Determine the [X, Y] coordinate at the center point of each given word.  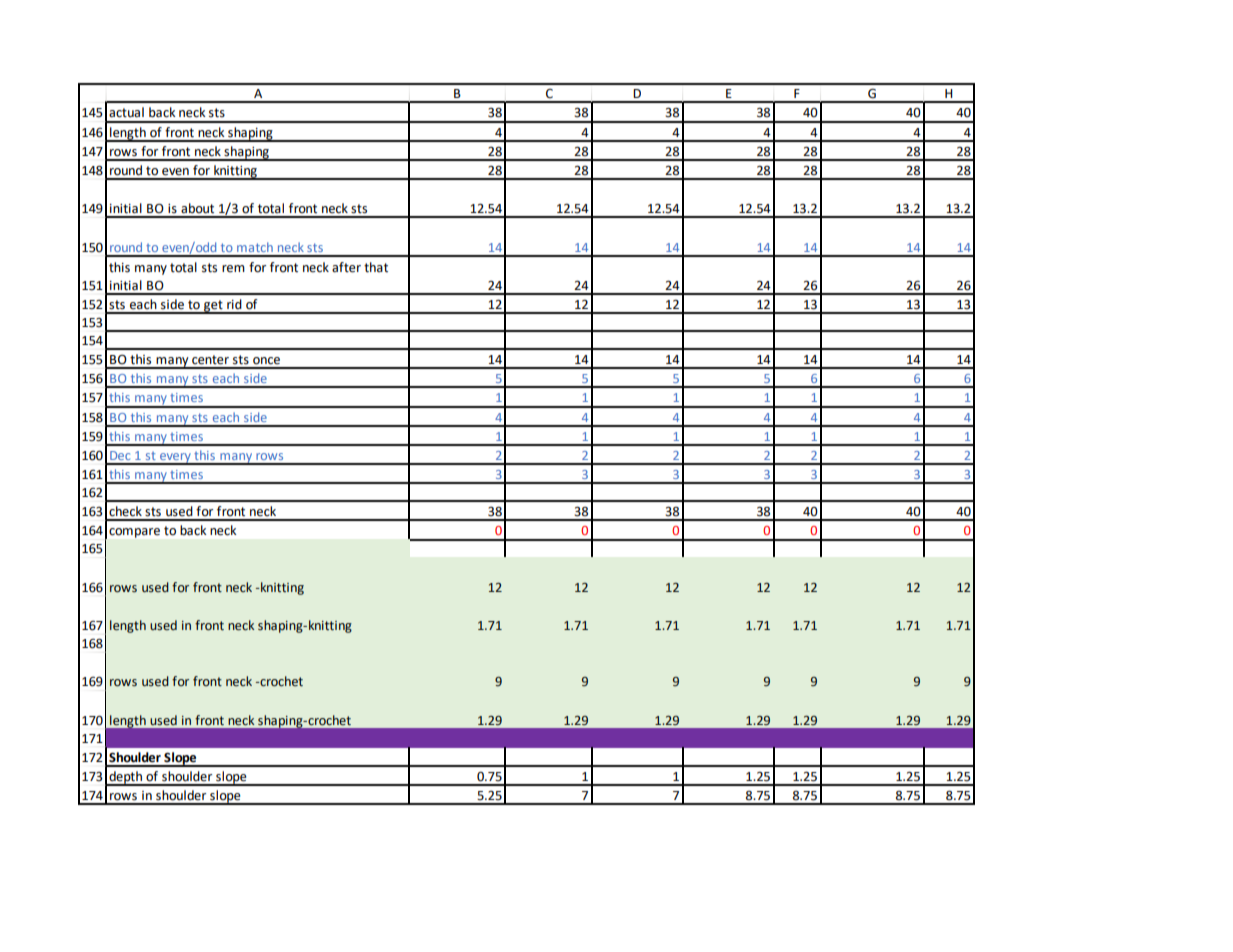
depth [125, 778]
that [376, 267]
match [255, 247]
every [175, 459]
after [346, 267]
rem [233, 269]
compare [134, 533]
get [213, 307]
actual [126, 112]
